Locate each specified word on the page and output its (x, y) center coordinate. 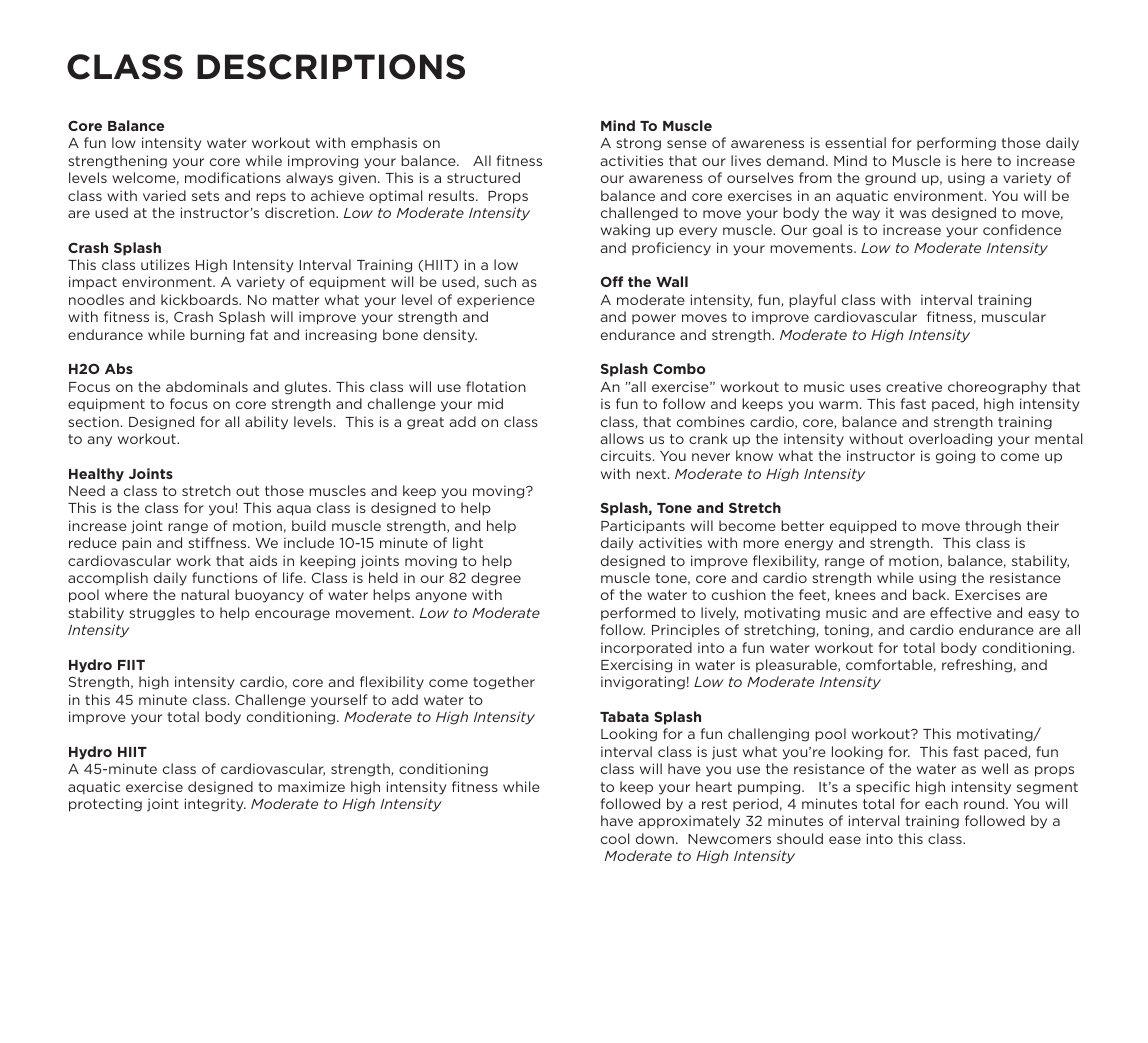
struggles (162, 614)
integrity (215, 805)
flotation (496, 386)
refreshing (977, 666)
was (913, 214)
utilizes (165, 264)
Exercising (636, 666)
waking (625, 231)
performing (956, 144)
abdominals (207, 386)
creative (914, 386)
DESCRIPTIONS (331, 67)
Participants (643, 527)
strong (638, 144)
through (993, 527)
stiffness (218, 542)
